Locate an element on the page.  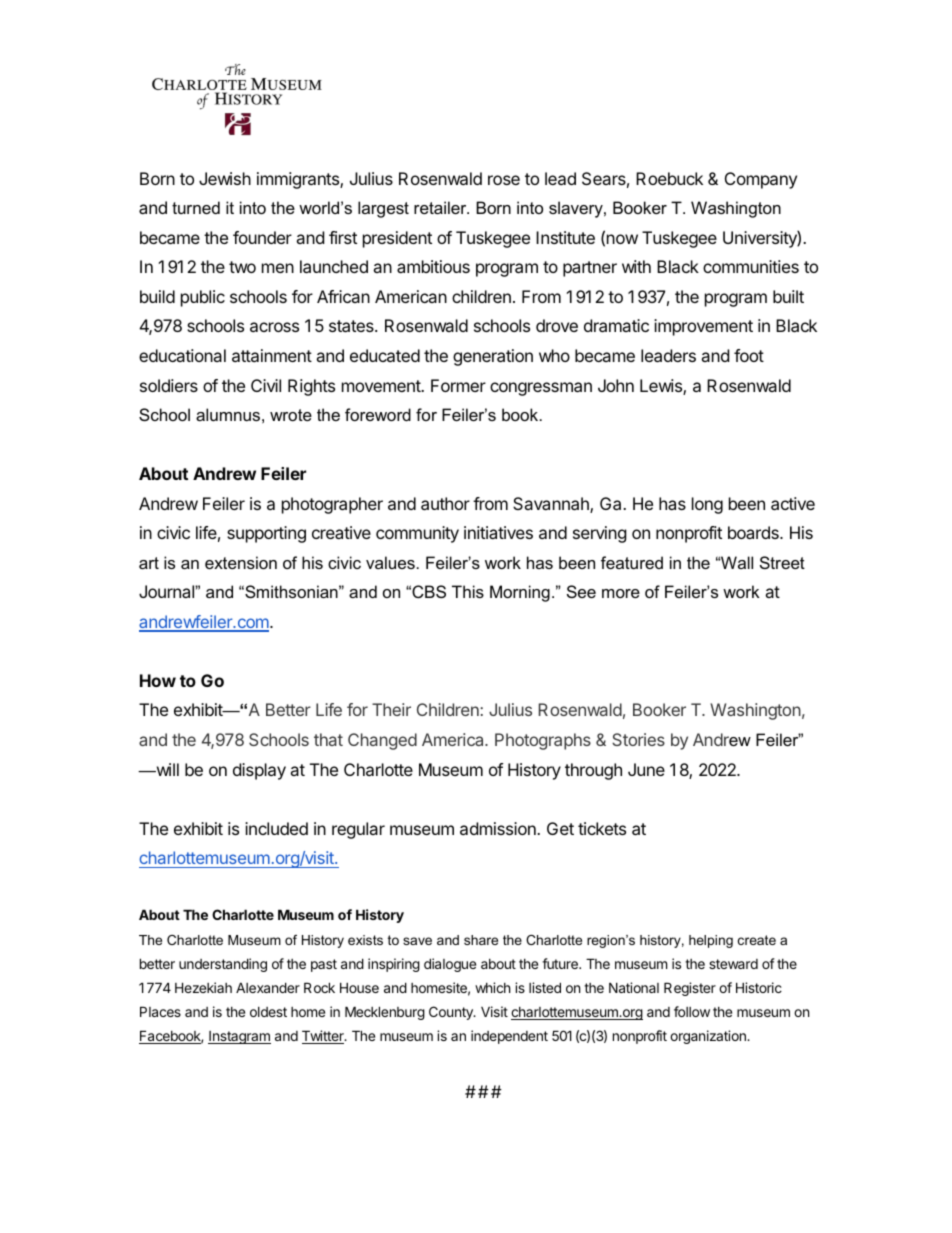
oldest is located at coordinates (268, 1012).
